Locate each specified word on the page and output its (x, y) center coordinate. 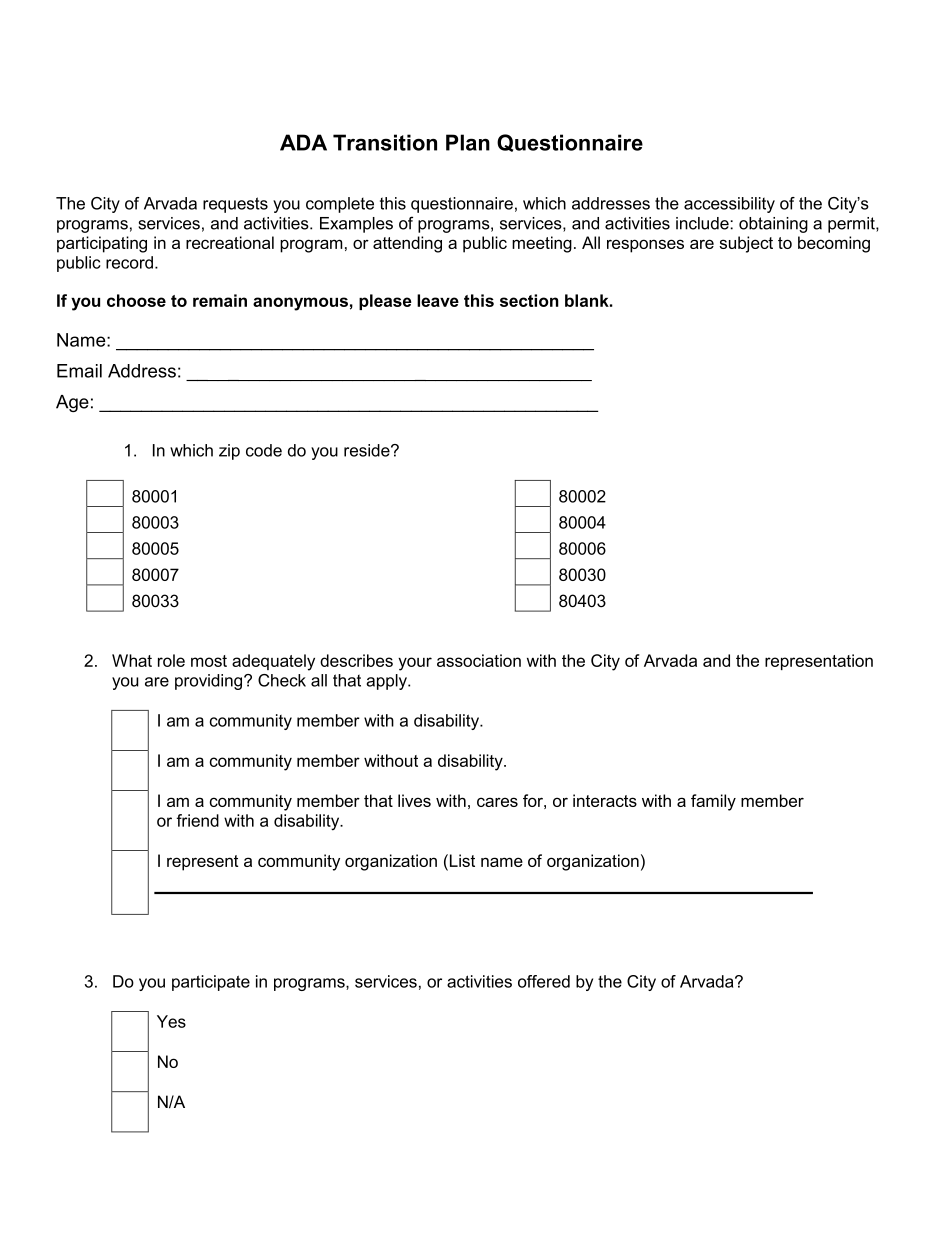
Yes (171, 1021)
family (713, 802)
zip (229, 452)
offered (544, 981)
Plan (468, 142)
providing (210, 682)
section (529, 300)
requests (235, 205)
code (264, 450)
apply (387, 682)
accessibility (729, 205)
